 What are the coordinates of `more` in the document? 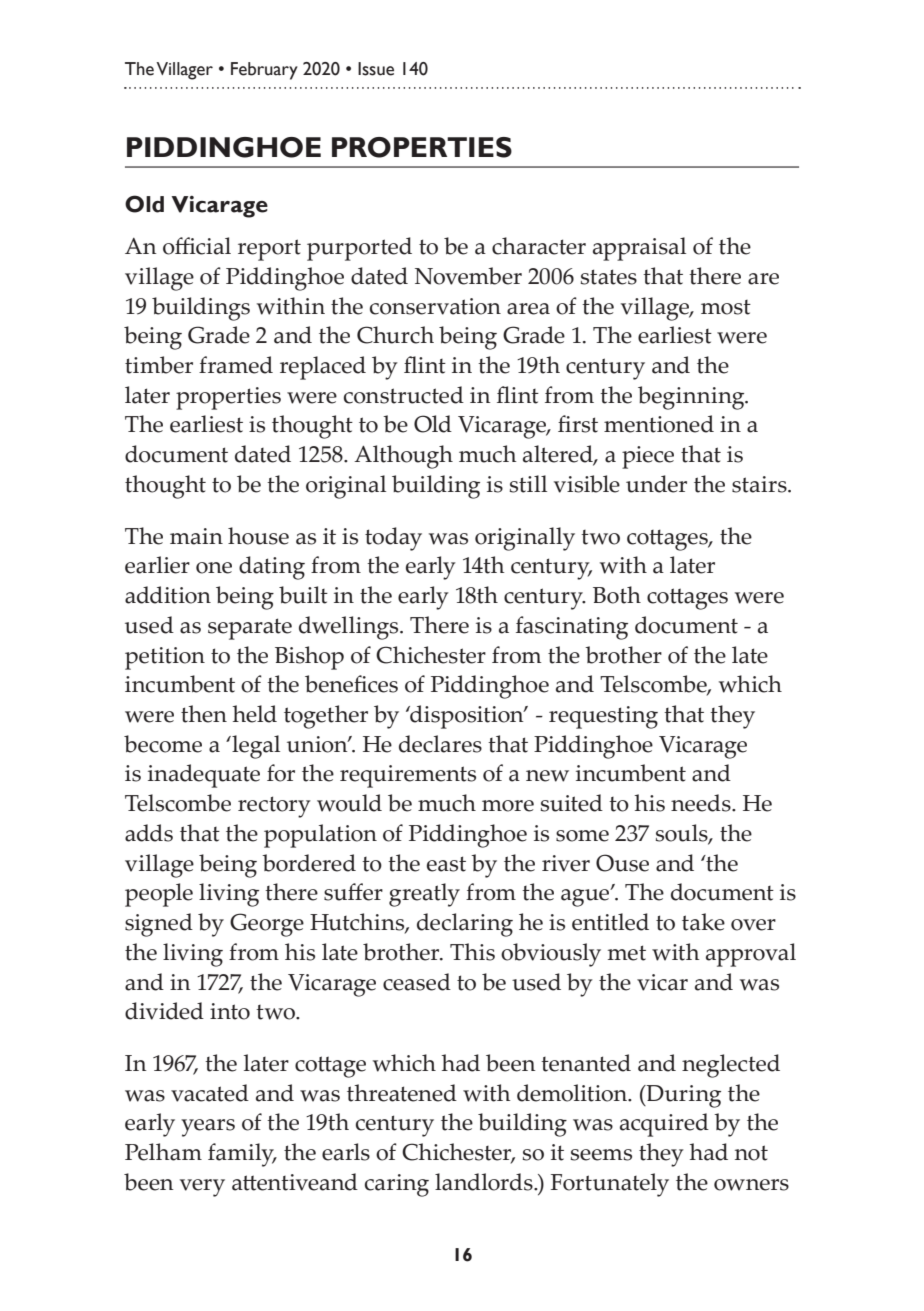 It's located at (508, 806).
